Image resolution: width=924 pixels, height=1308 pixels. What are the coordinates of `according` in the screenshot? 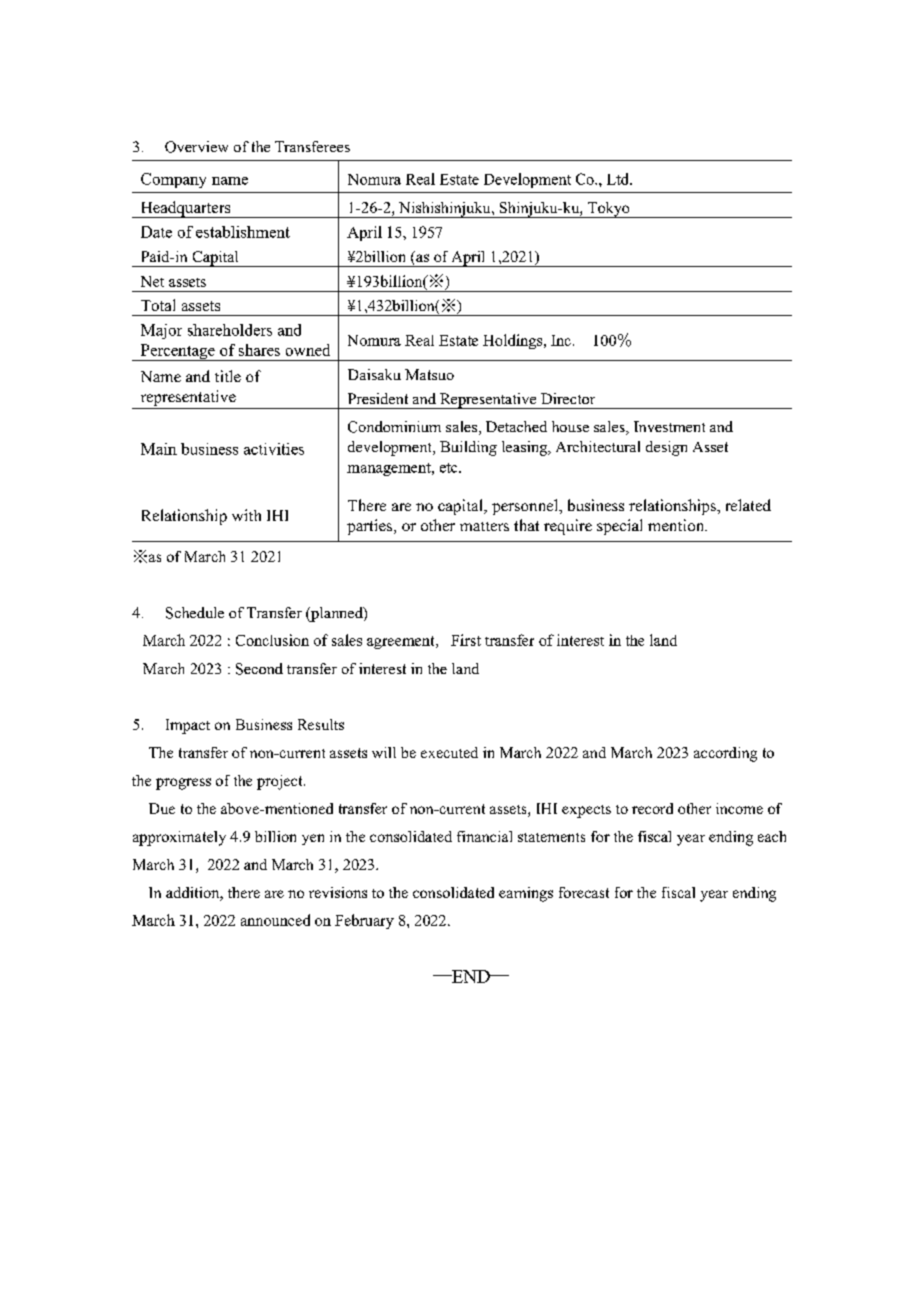 It's located at (725, 754).
